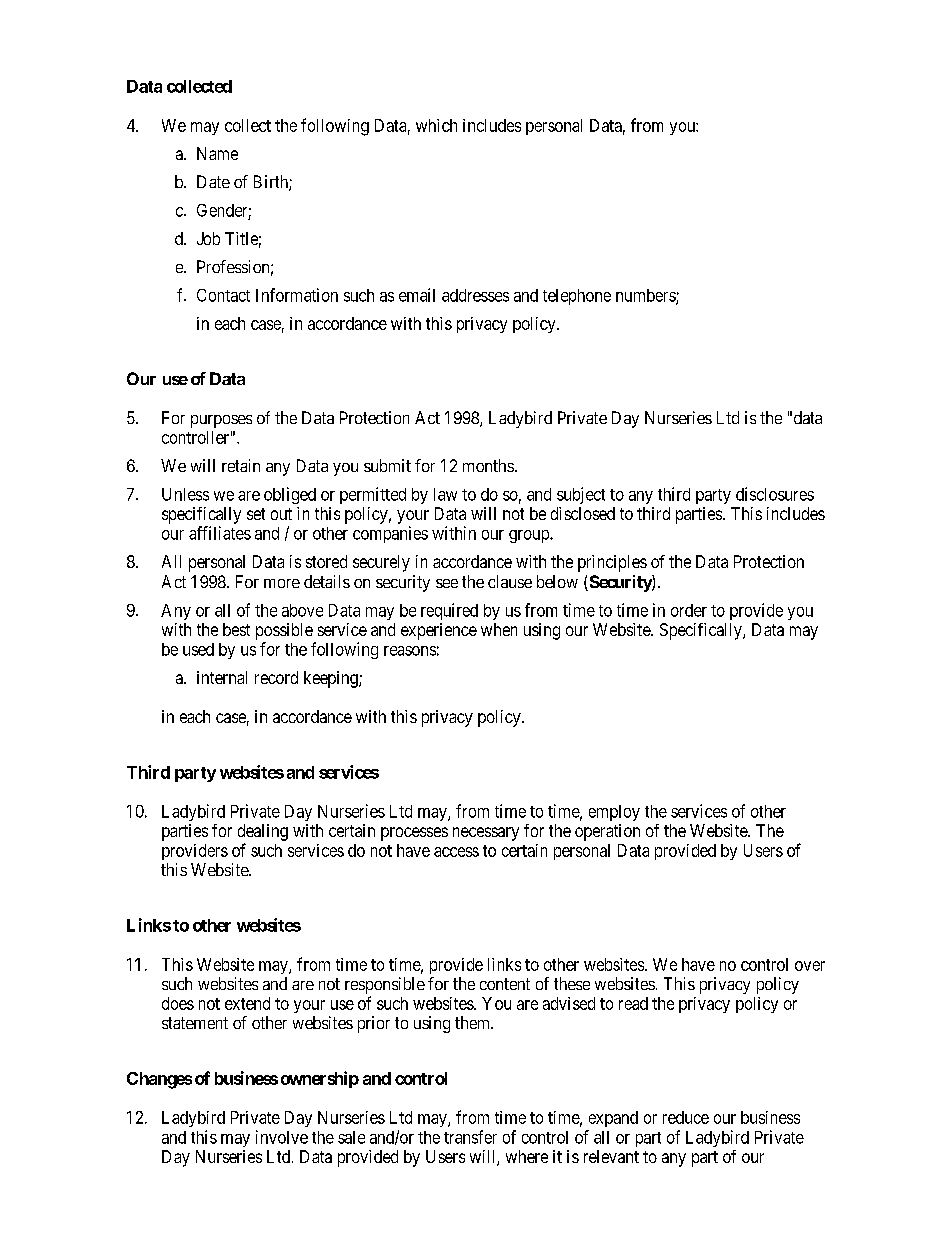 The height and width of the page is (1233, 952). What do you see at coordinates (236, 629) in the page?
I see `best` at bounding box center [236, 629].
